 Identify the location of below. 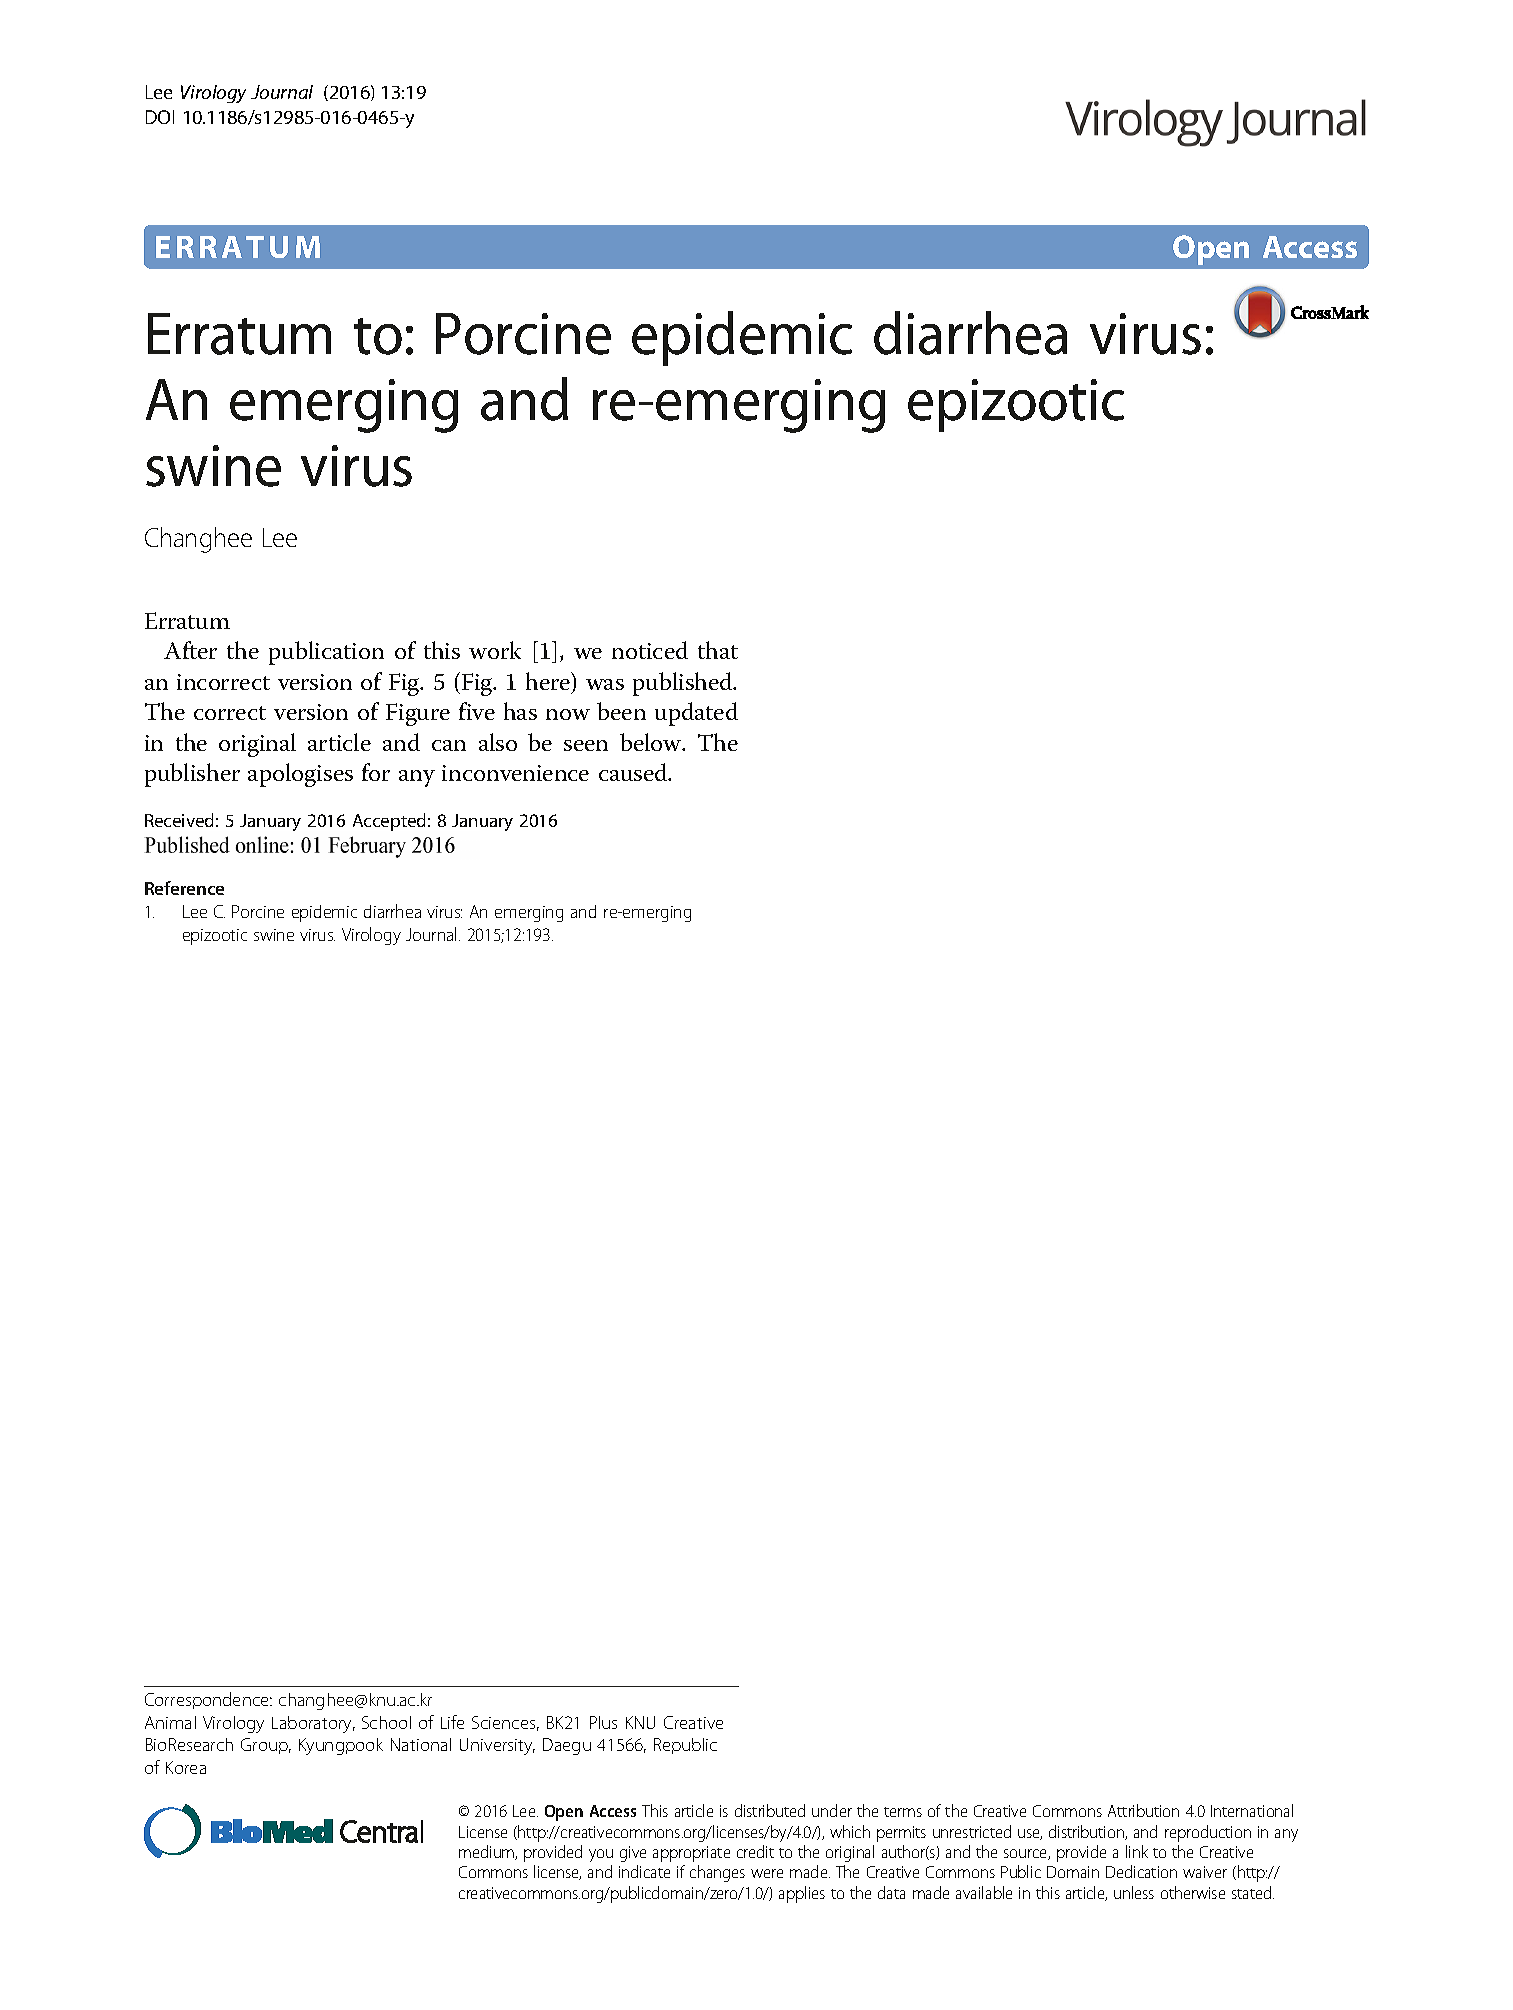
(652, 742).
